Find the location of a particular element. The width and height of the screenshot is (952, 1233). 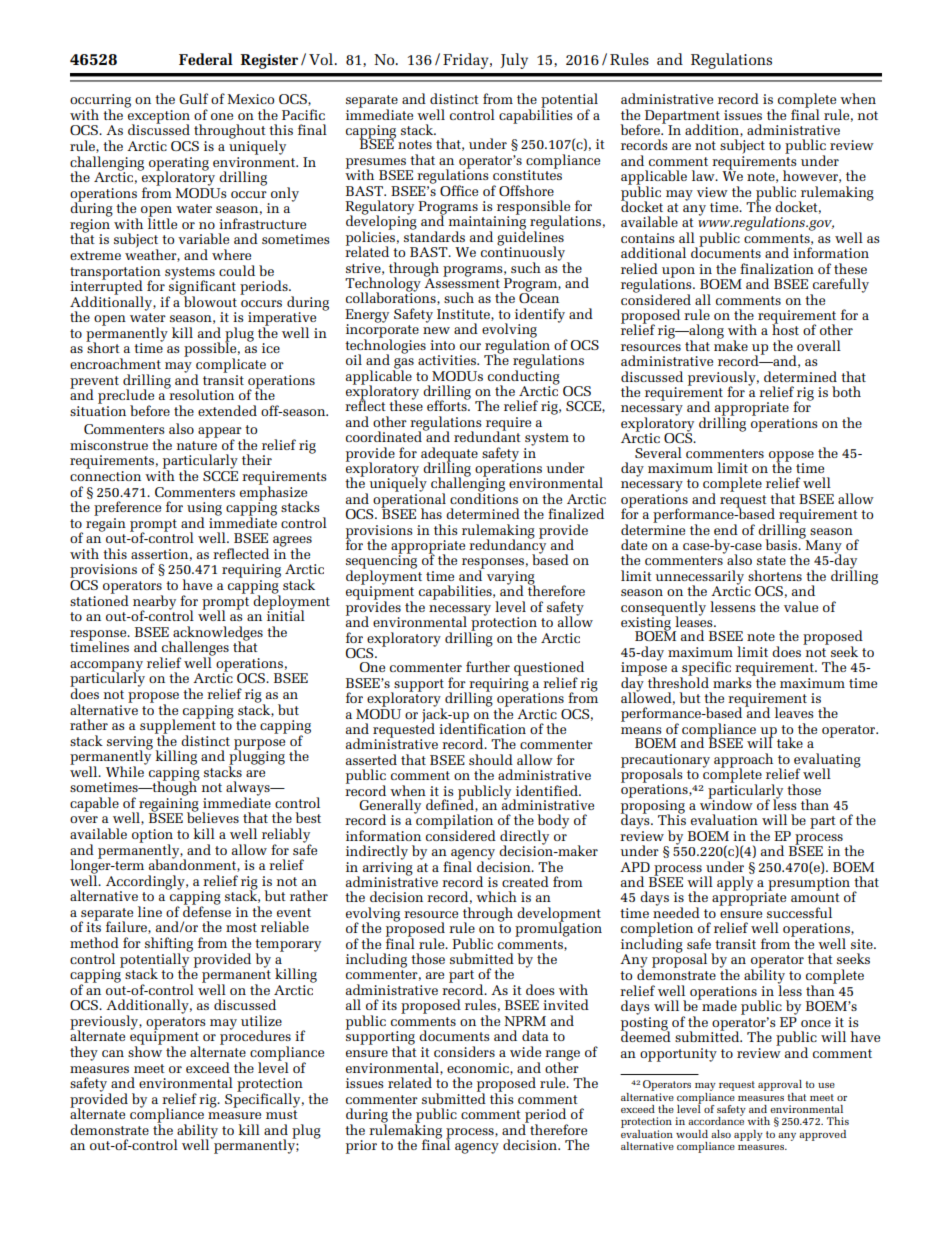

value is located at coordinates (801, 606).
